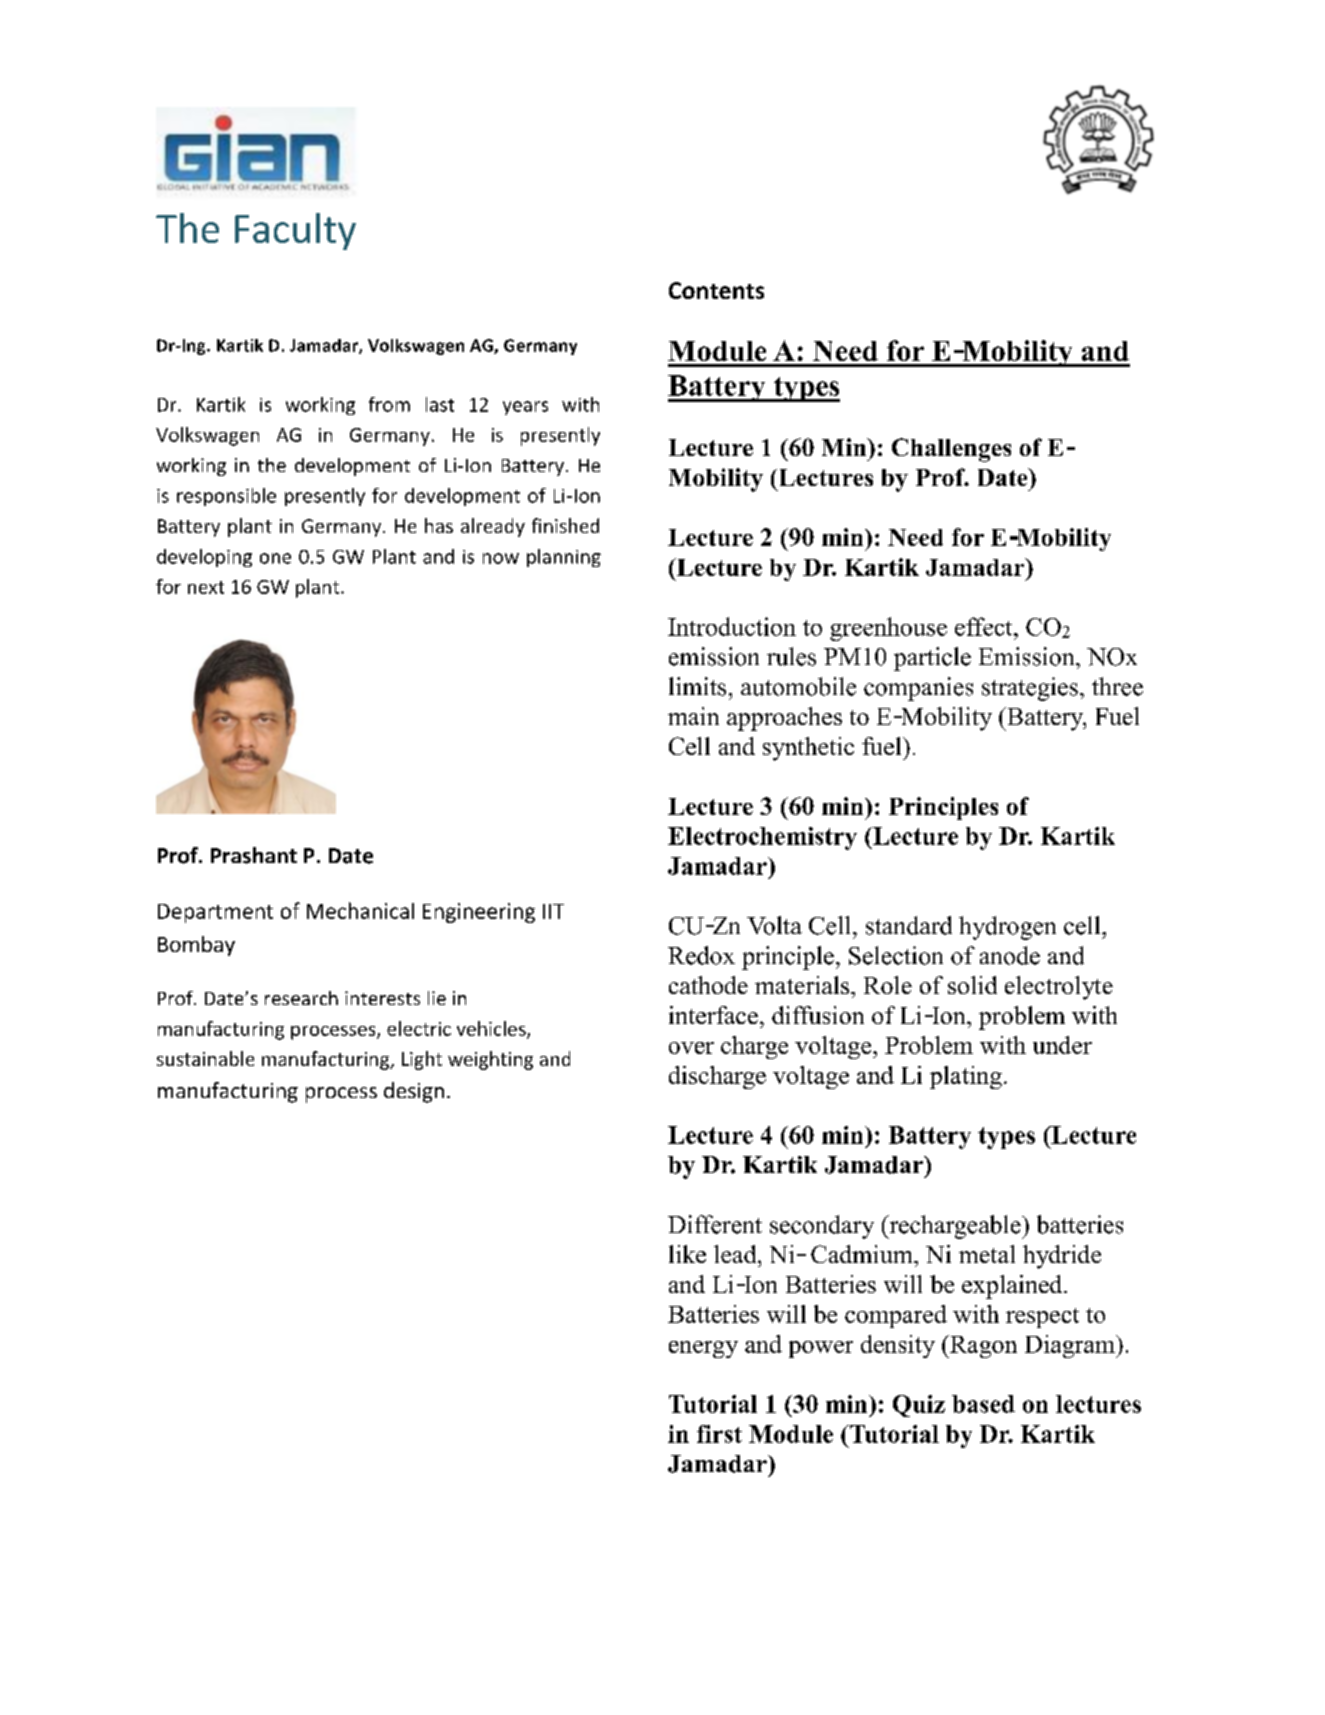 This screenshot has height=1715, width=1325. Describe the element at coordinates (719, 1434) in the screenshot. I see `first` at that location.
